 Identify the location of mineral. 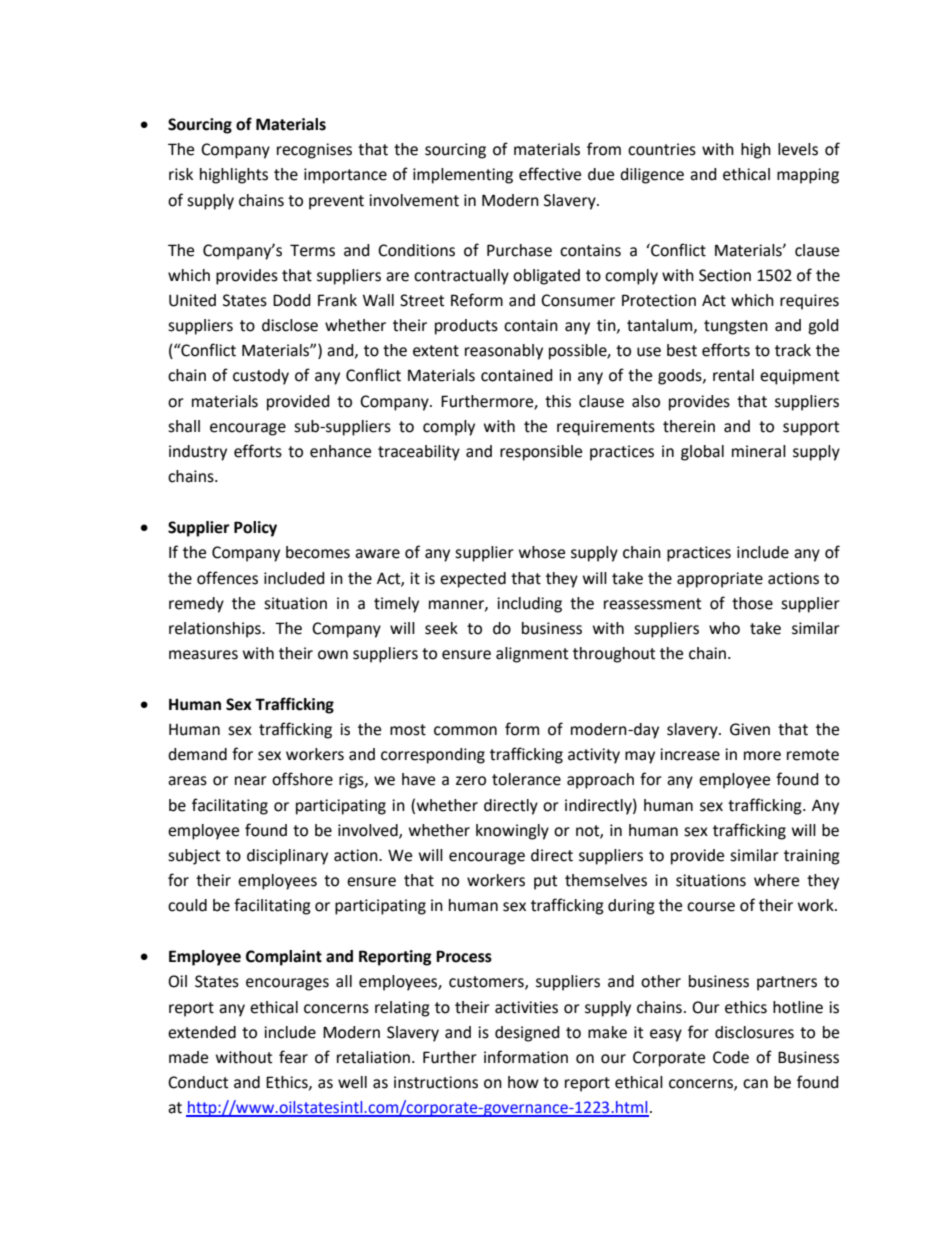
(759, 451).
